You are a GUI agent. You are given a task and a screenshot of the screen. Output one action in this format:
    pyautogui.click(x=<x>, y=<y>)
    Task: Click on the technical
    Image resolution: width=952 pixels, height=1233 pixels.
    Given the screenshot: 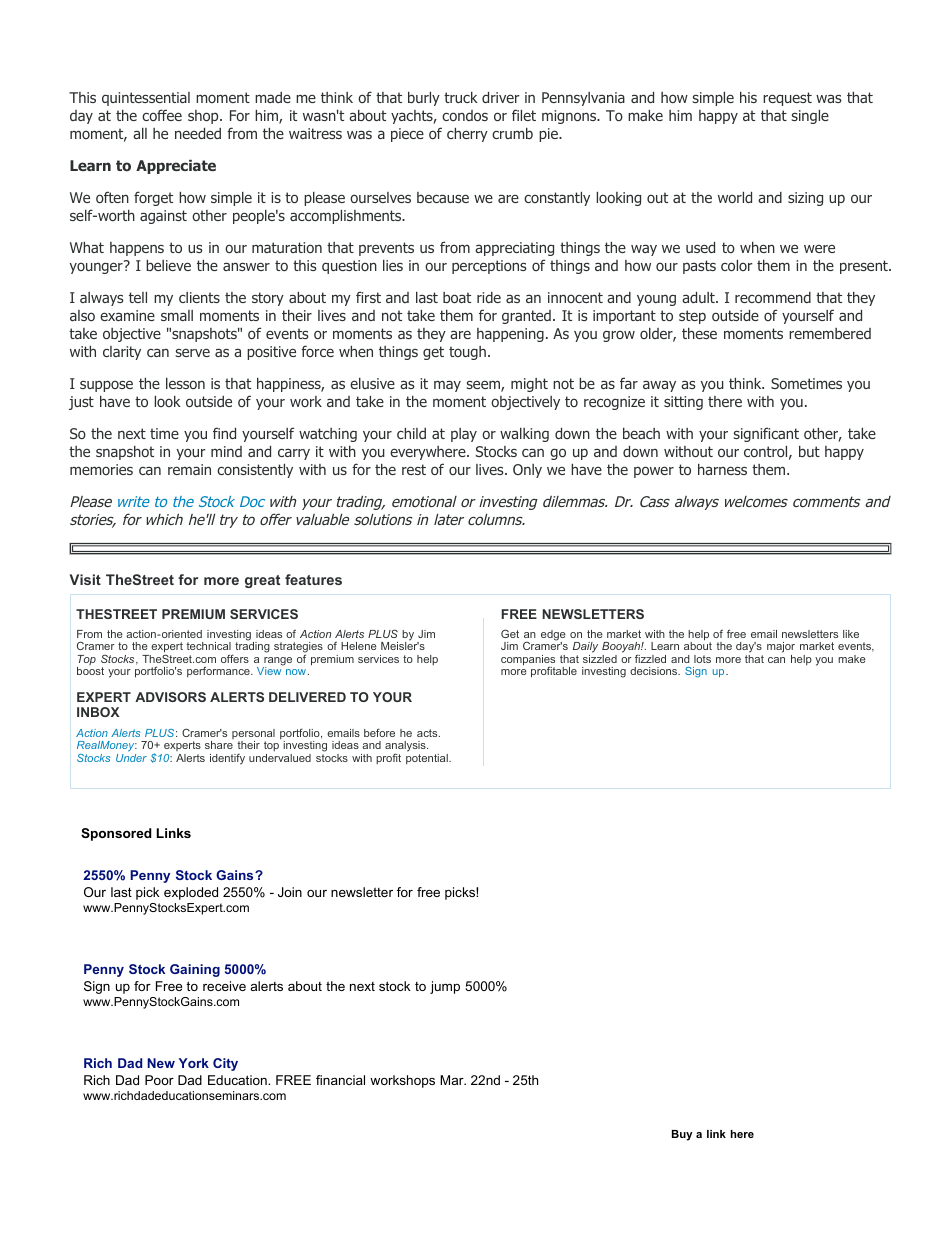 What is the action you would take?
    pyautogui.click(x=208, y=646)
